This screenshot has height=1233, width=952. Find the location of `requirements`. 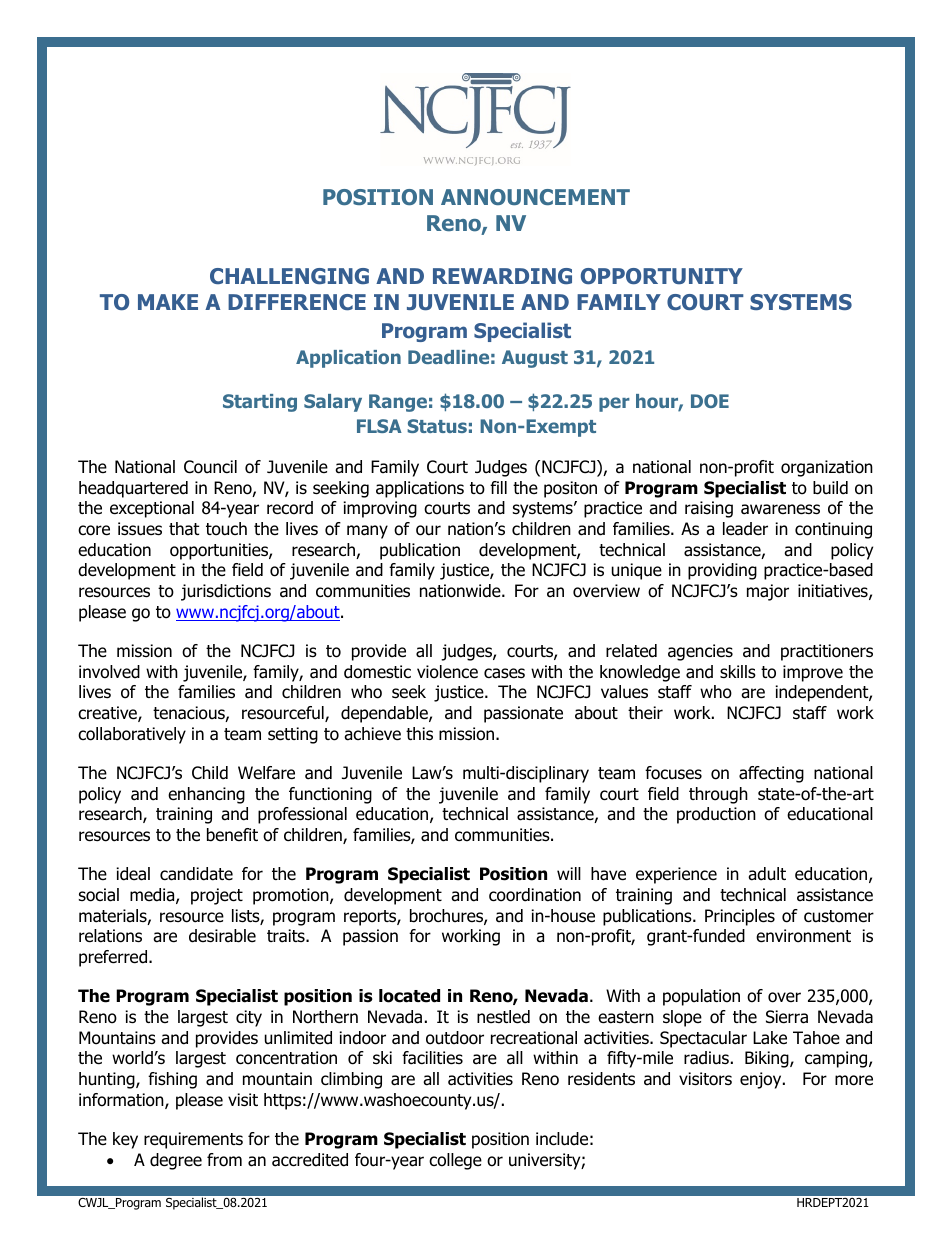

requirements is located at coordinates (193, 1140).
